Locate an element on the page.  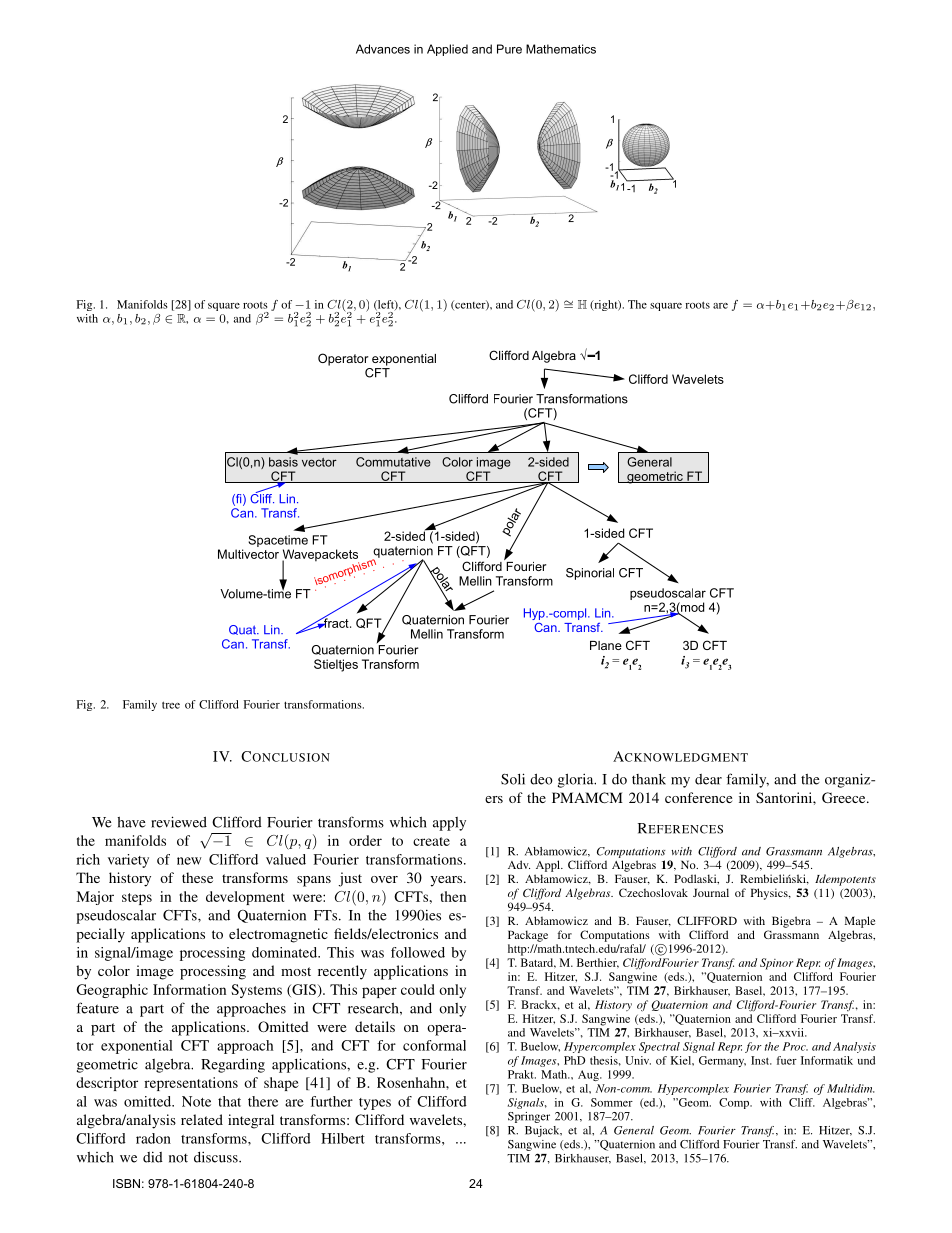
Springer is located at coordinates (529, 1117).
